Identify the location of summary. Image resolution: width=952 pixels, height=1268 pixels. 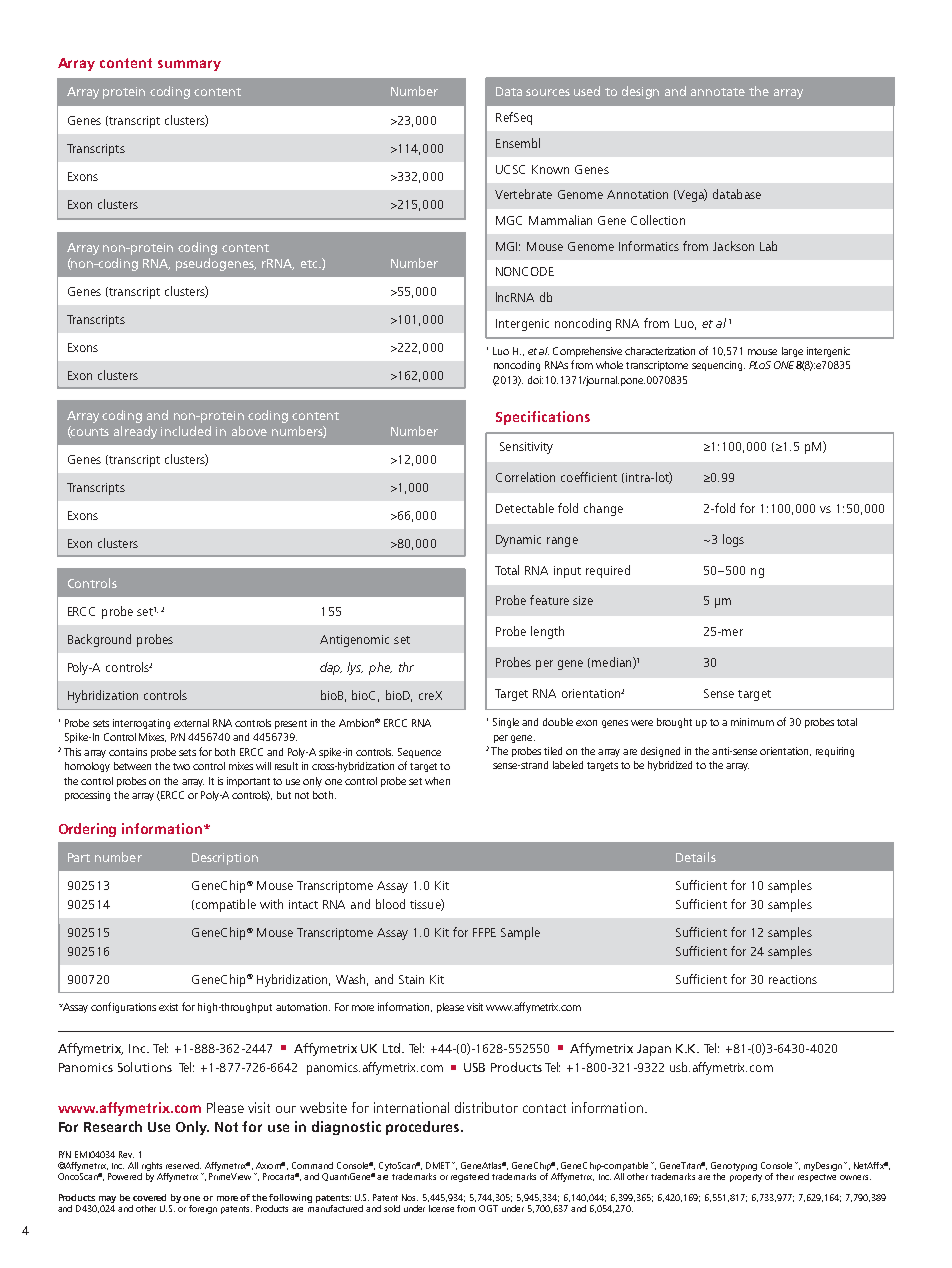
(189, 65).
